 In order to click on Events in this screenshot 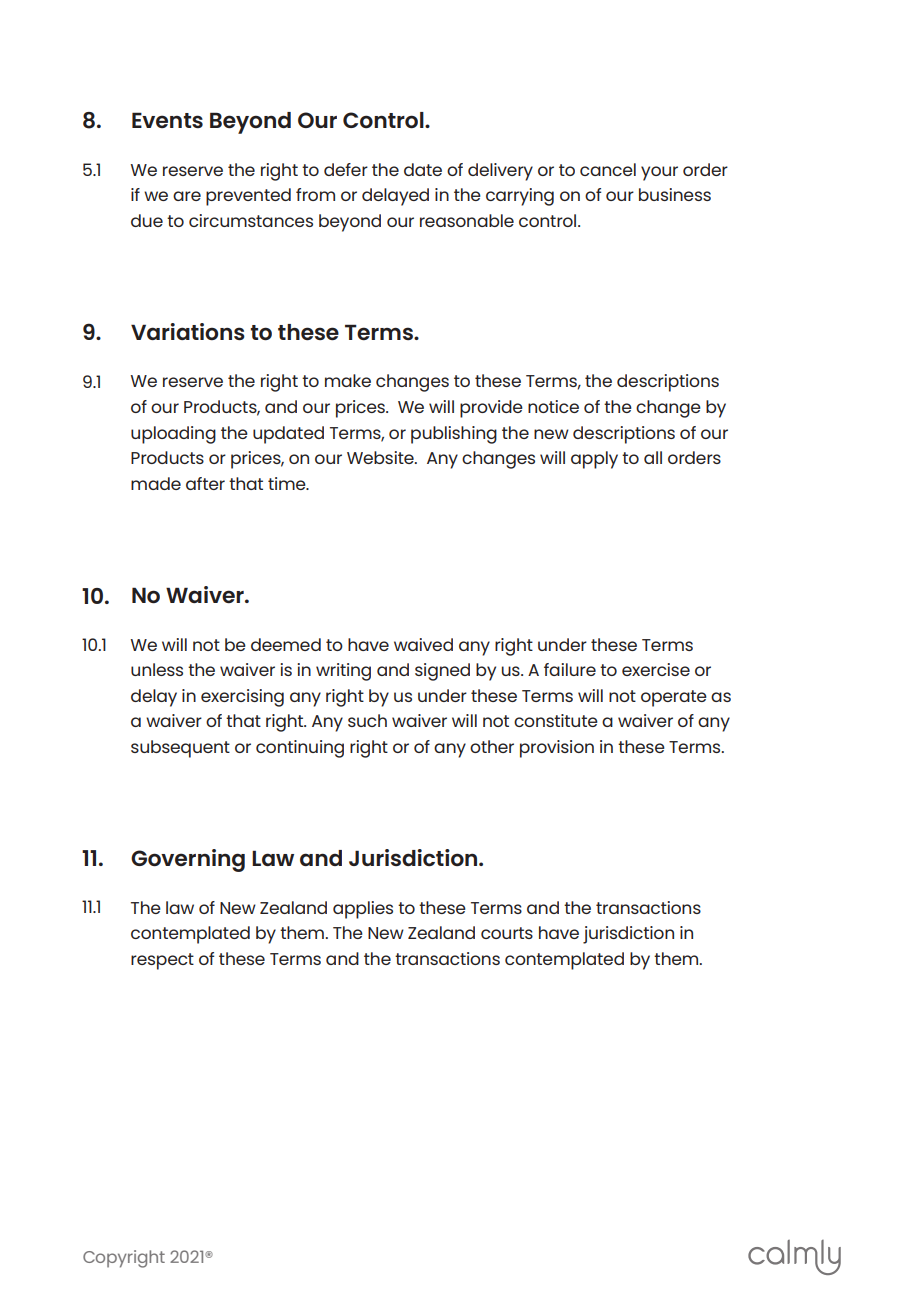, I will do `click(167, 120)`.
